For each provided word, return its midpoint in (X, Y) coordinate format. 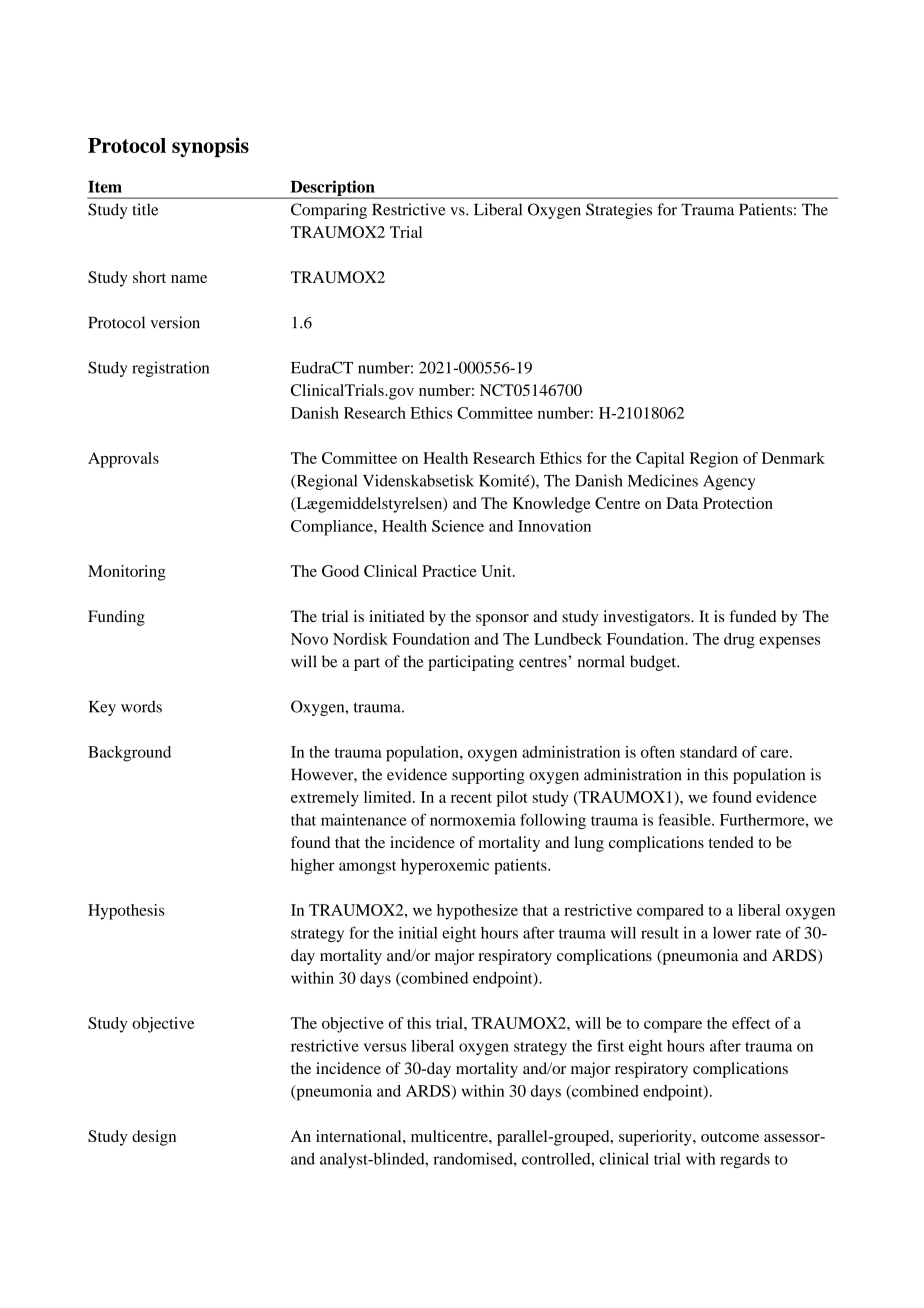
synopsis (210, 147)
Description (332, 189)
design (154, 1138)
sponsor (502, 620)
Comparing (329, 211)
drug (739, 641)
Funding (116, 618)
